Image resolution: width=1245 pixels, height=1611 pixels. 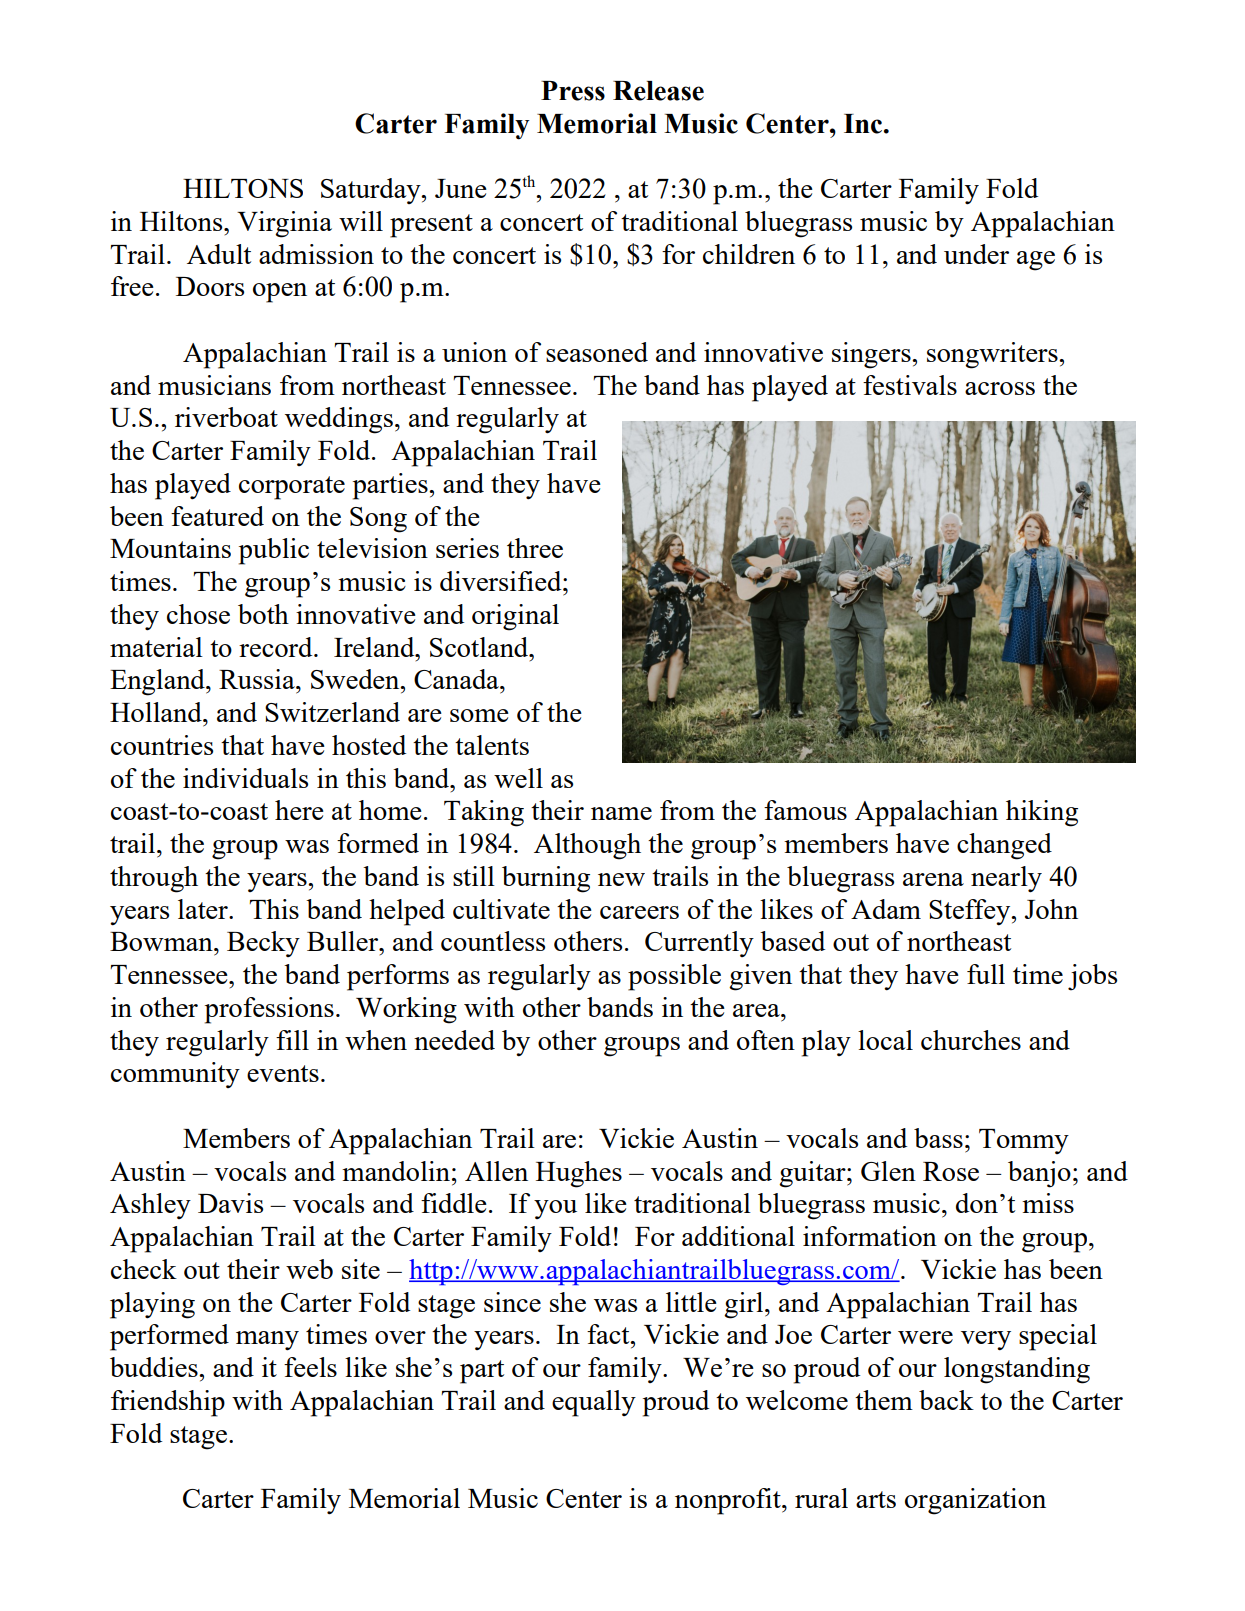 What do you see at coordinates (1042, 813) in the screenshot?
I see `hiking` at bounding box center [1042, 813].
